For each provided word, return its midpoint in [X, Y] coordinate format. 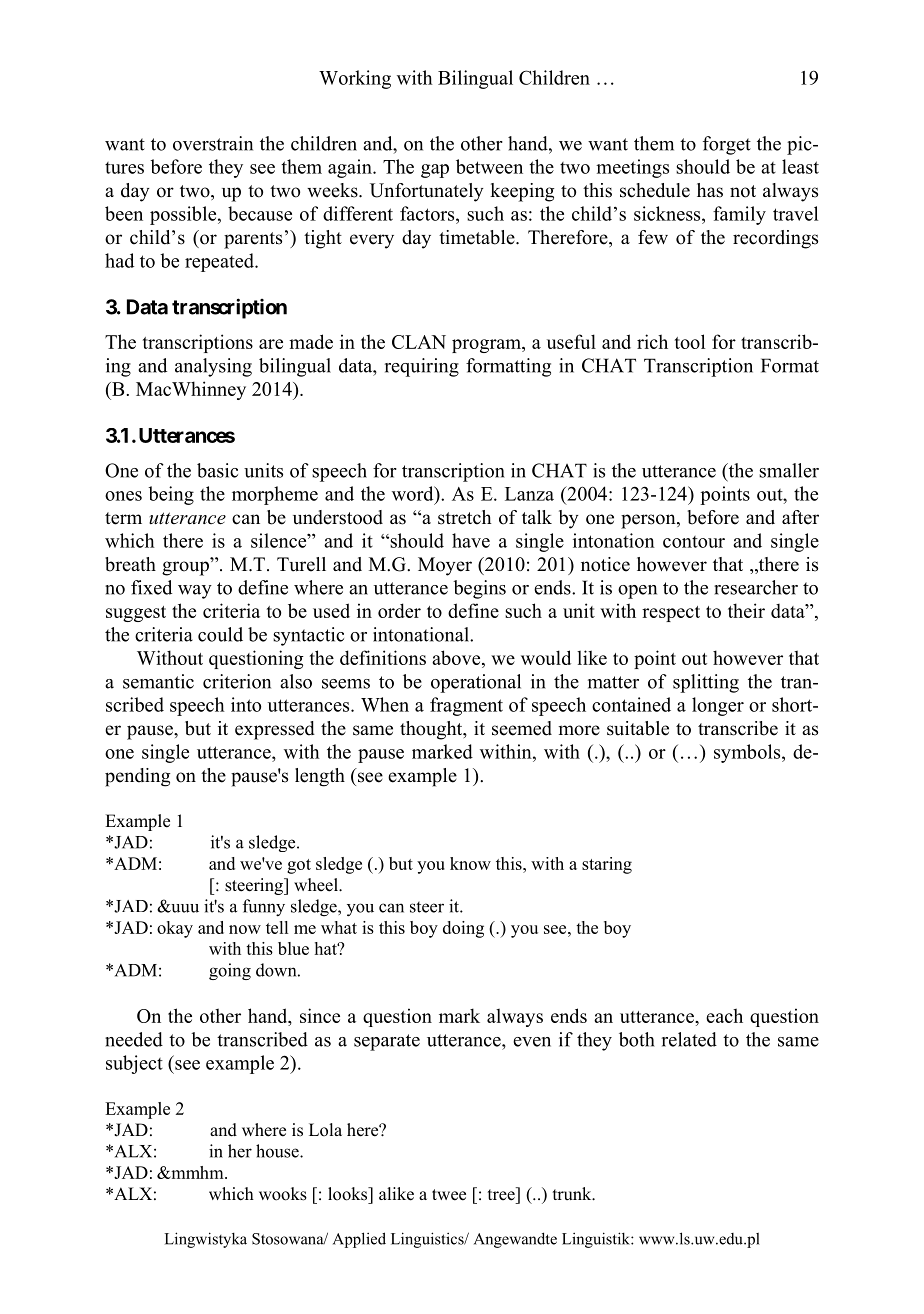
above [457, 657]
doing [463, 929]
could [220, 634]
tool [690, 341]
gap [435, 171]
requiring [422, 367]
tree [502, 1194]
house [278, 1151]
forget [727, 145]
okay [175, 929]
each [724, 1015]
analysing [213, 367]
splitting [706, 683]
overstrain [213, 143]
